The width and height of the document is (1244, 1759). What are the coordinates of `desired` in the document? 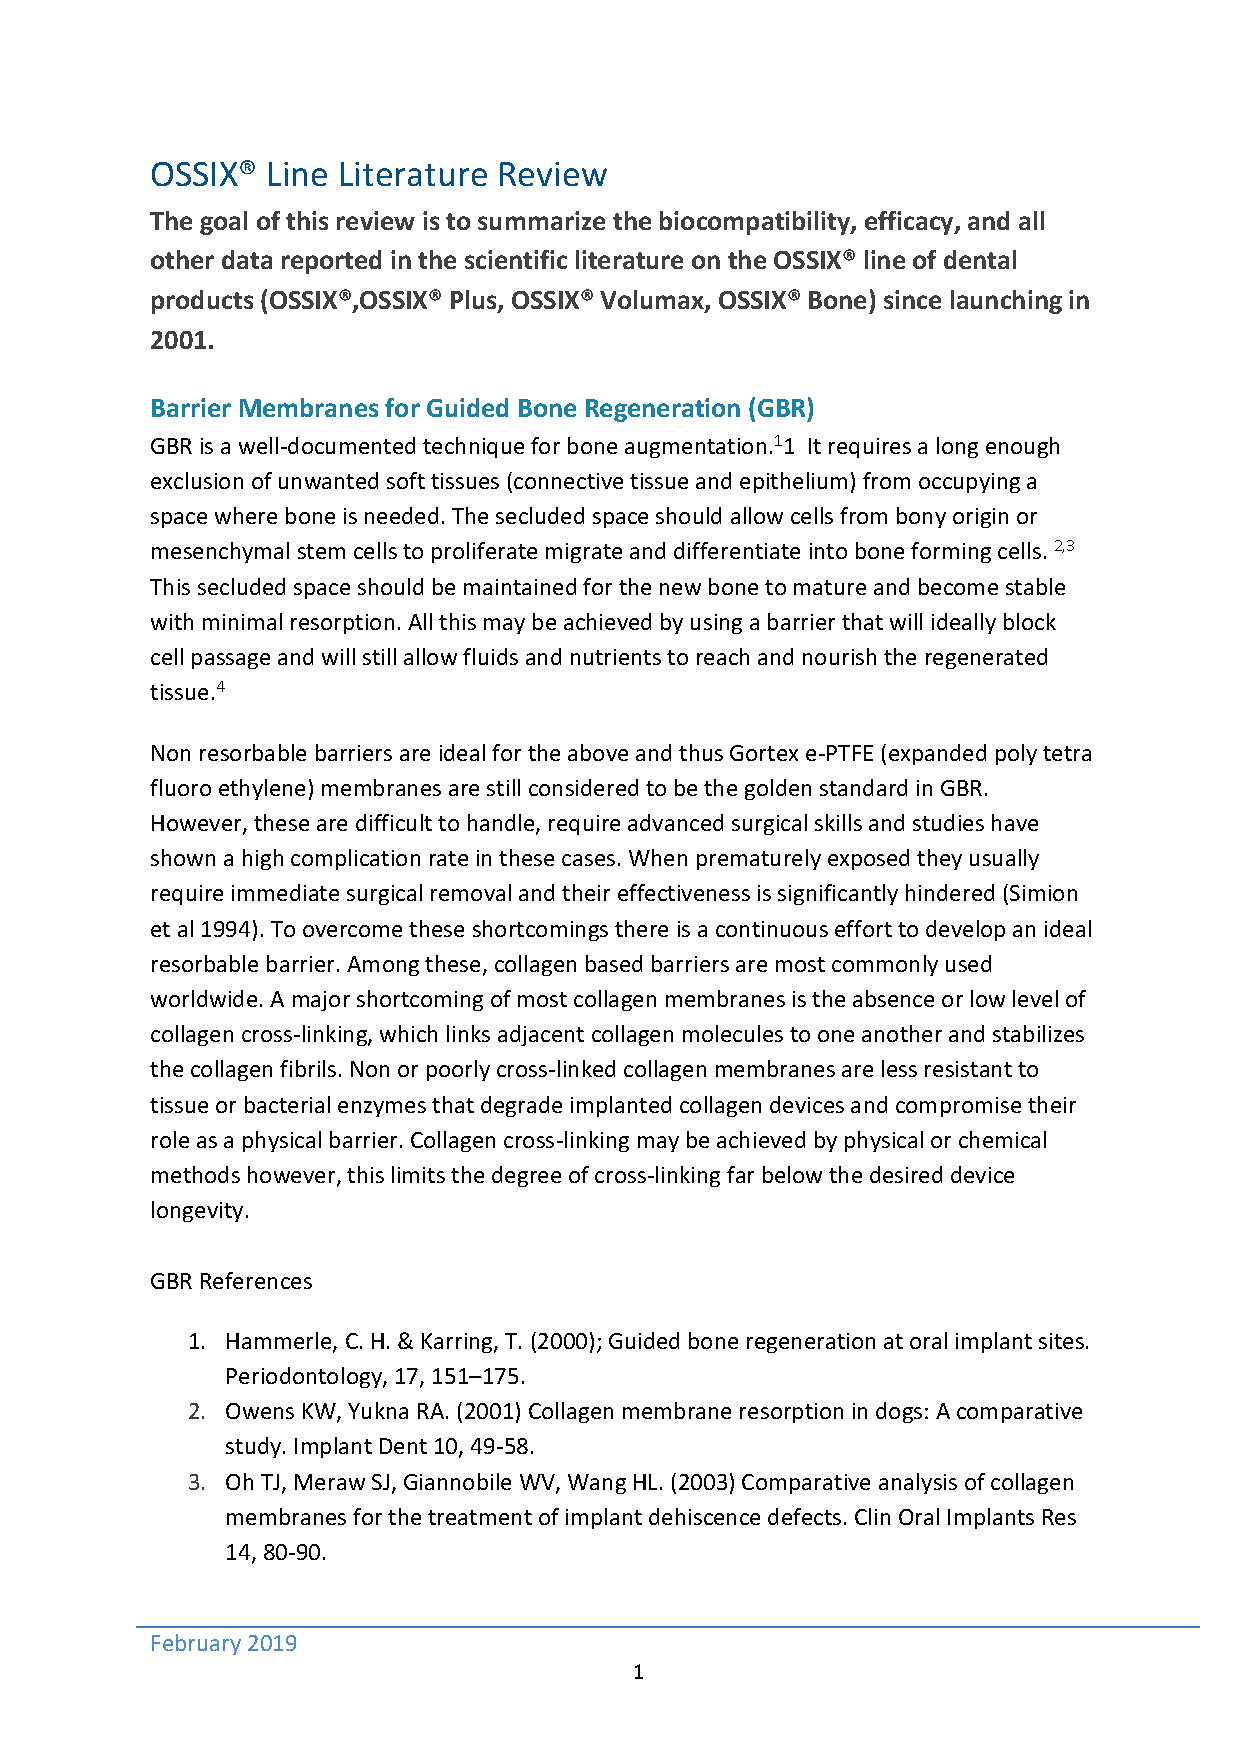 It's located at (906, 1174).
